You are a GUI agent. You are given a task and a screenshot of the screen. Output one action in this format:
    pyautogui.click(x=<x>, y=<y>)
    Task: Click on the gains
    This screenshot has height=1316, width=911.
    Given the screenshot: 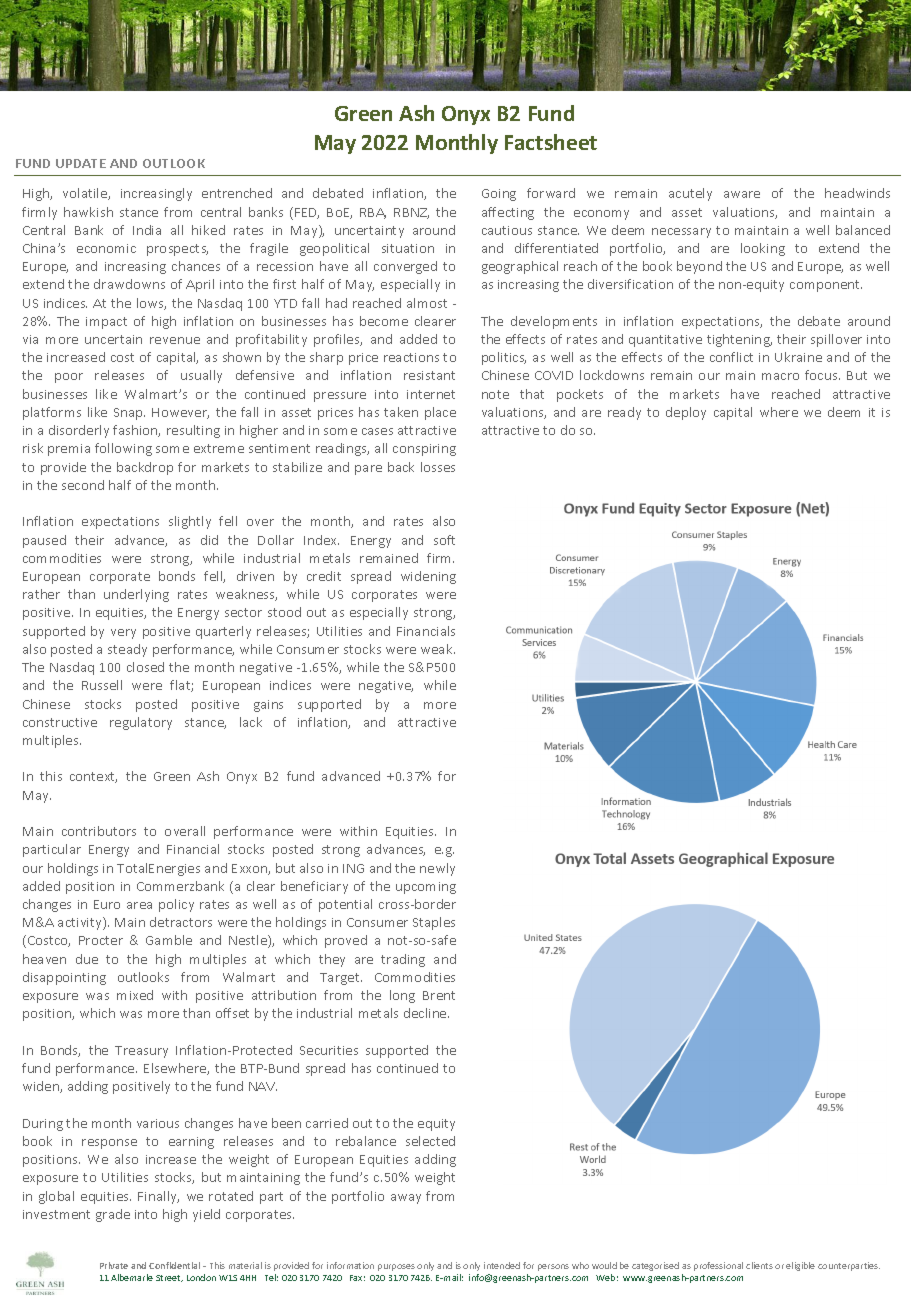 What is the action you would take?
    pyautogui.click(x=268, y=706)
